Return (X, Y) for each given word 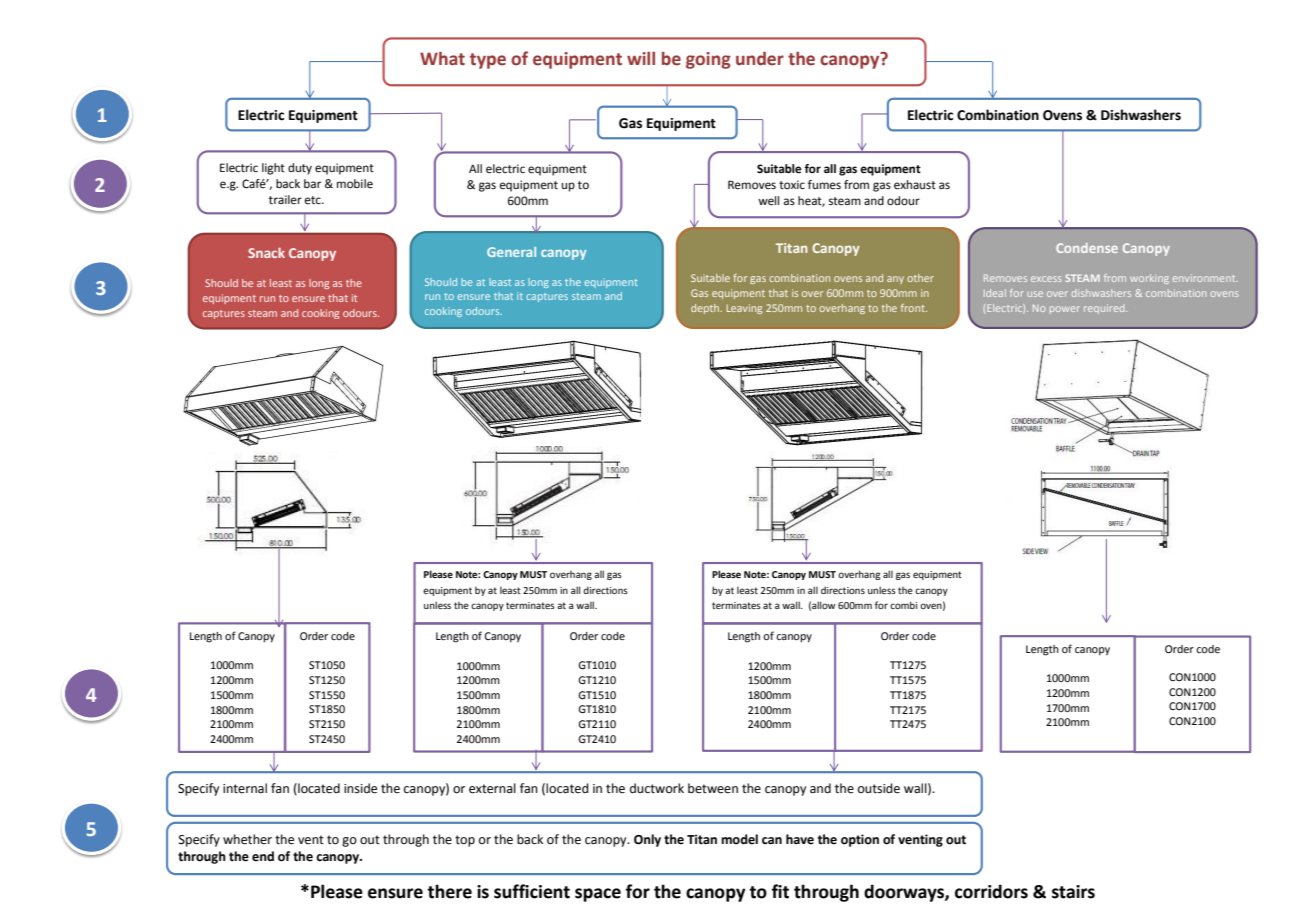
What (442, 59)
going (708, 60)
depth (706, 309)
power (1065, 310)
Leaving (744, 309)
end (263, 856)
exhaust (915, 185)
